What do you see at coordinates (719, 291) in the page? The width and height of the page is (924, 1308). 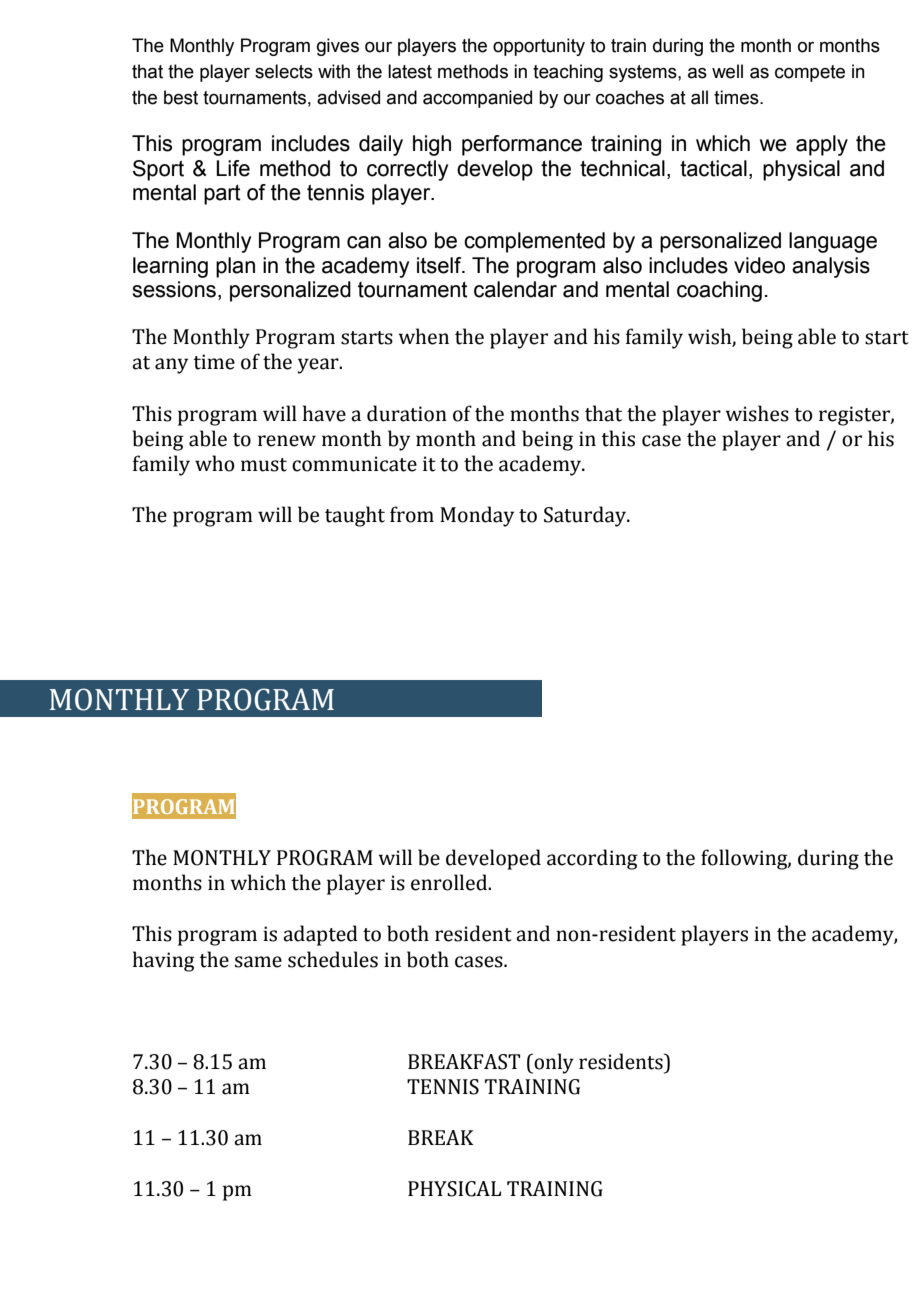 I see `coaching` at bounding box center [719, 291].
